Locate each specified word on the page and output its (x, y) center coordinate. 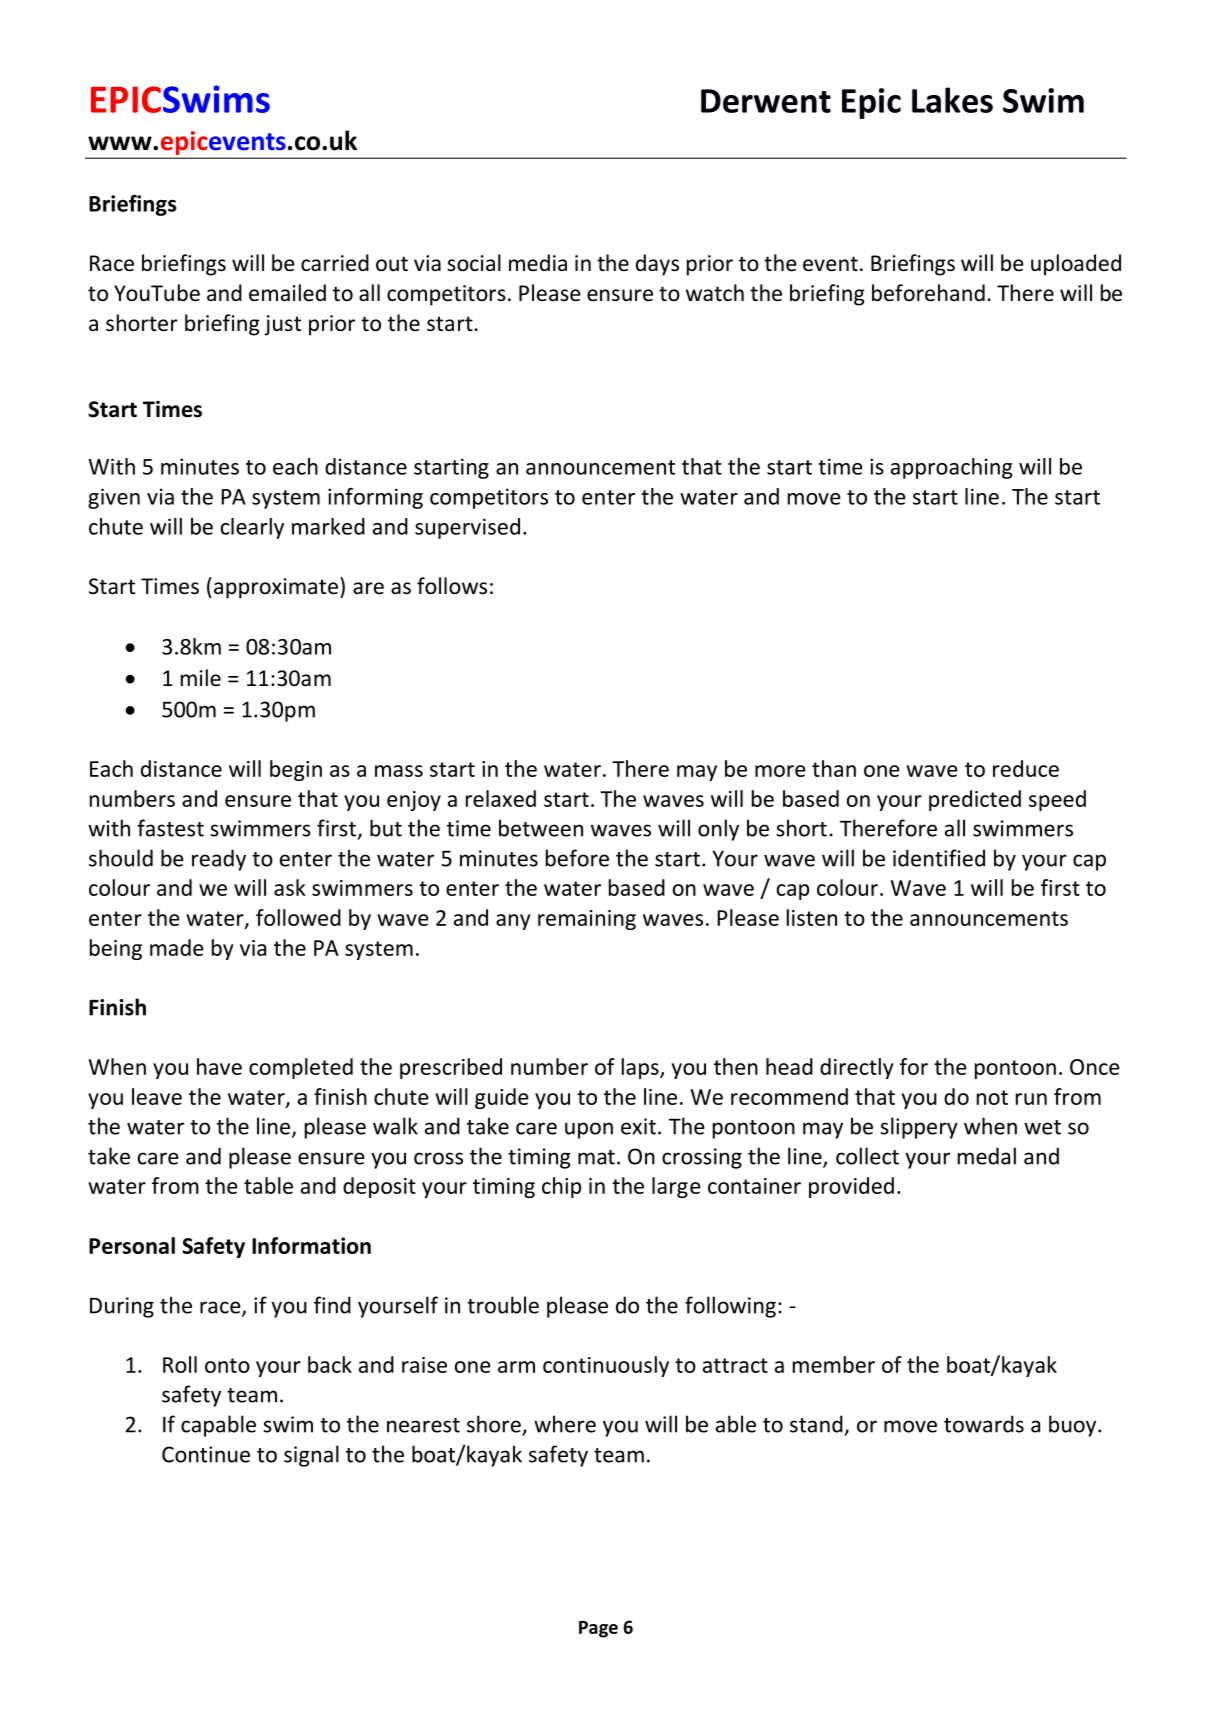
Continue (206, 1454)
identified (939, 858)
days (657, 265)
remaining (587, 920)
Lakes (952, 100)
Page (598, 1629)
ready (219, 860)
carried (335, 263)
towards (984, 1424)
